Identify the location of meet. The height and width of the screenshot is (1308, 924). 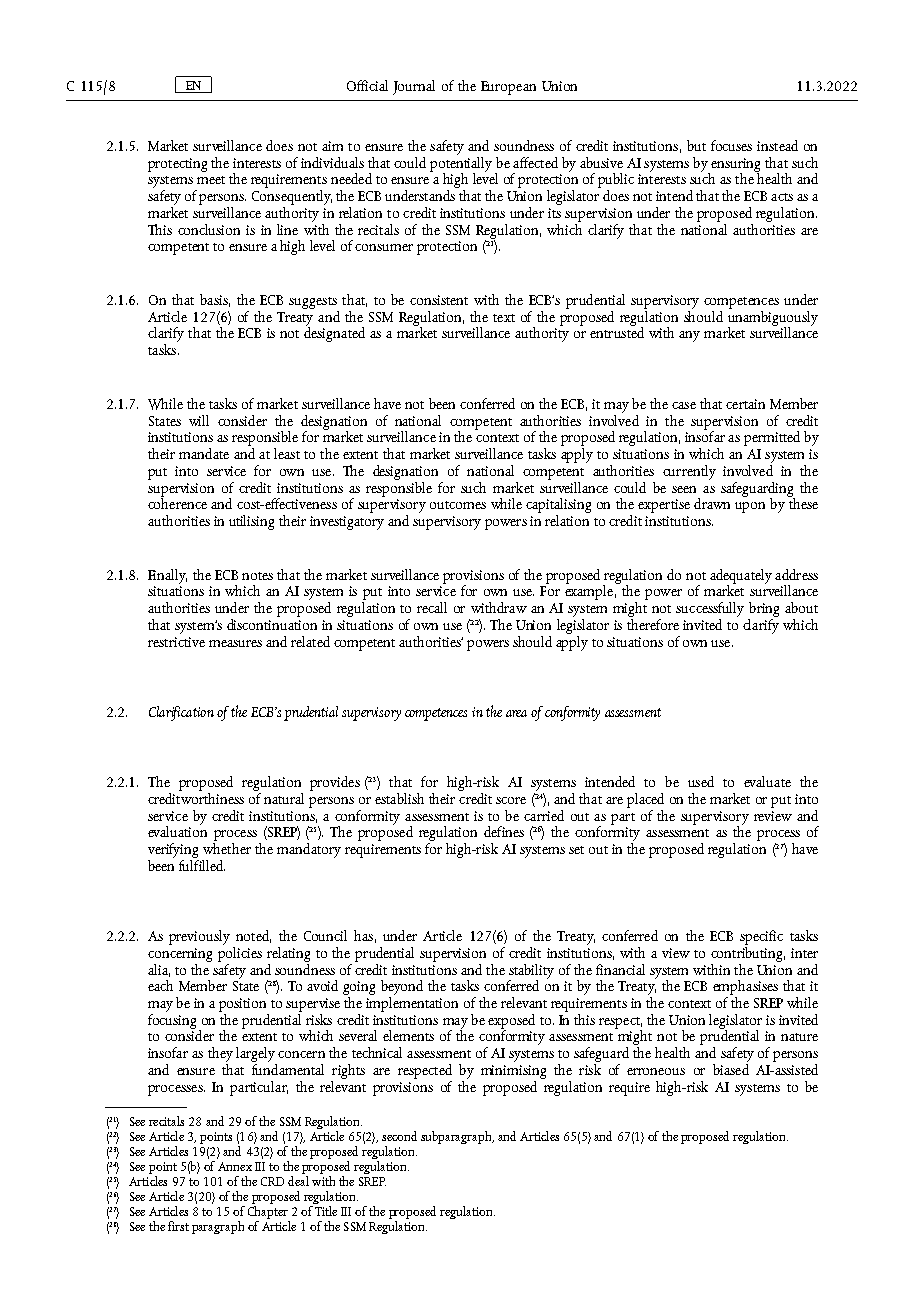
(211, 180).
